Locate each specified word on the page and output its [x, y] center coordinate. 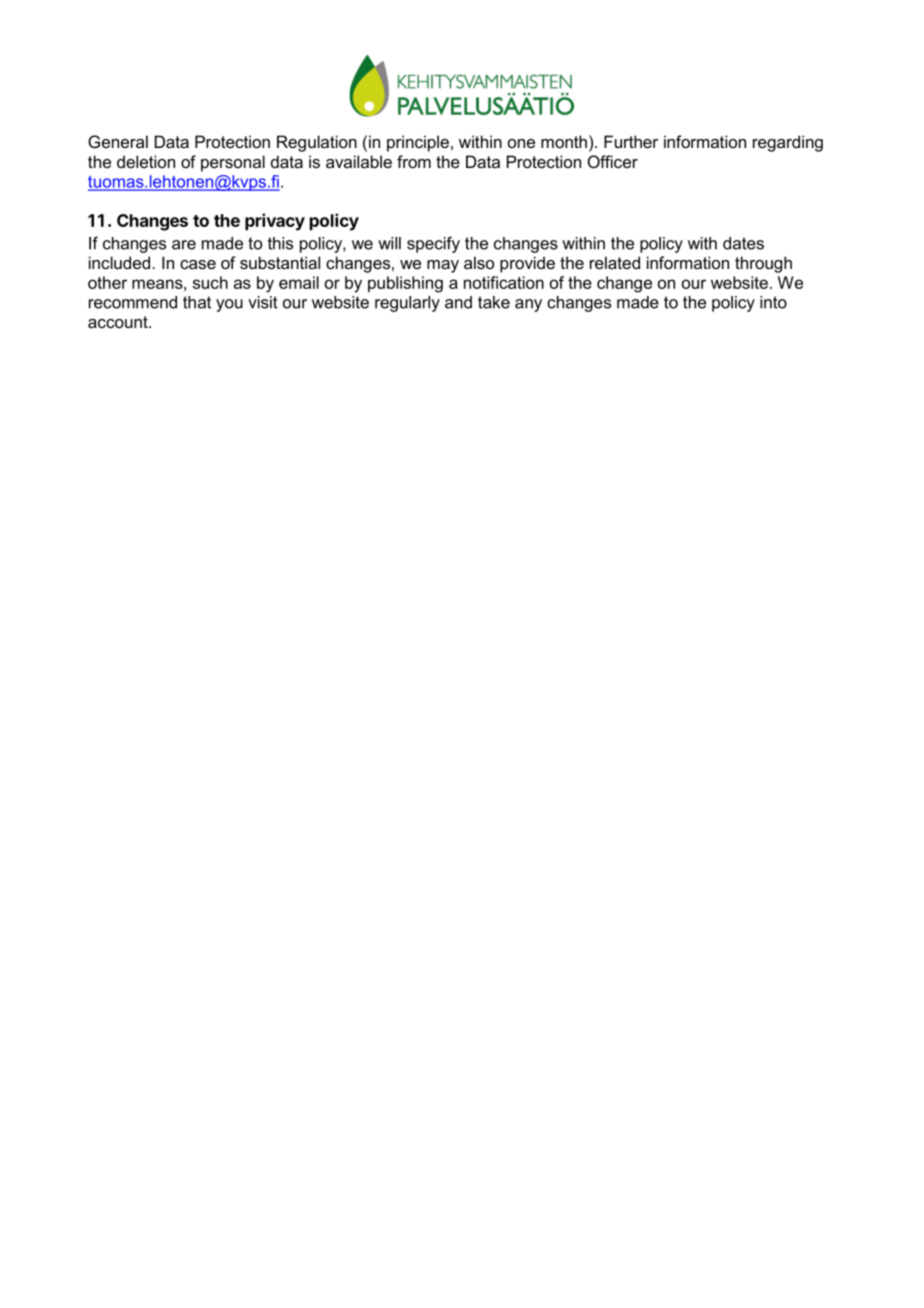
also [479, 262]
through [763, 264]
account [119, 322]
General [118, 141]
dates [743, 243]
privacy [275, 222]
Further [631, 142]
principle [418, 143]
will [389, 243]
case [198, 265]
